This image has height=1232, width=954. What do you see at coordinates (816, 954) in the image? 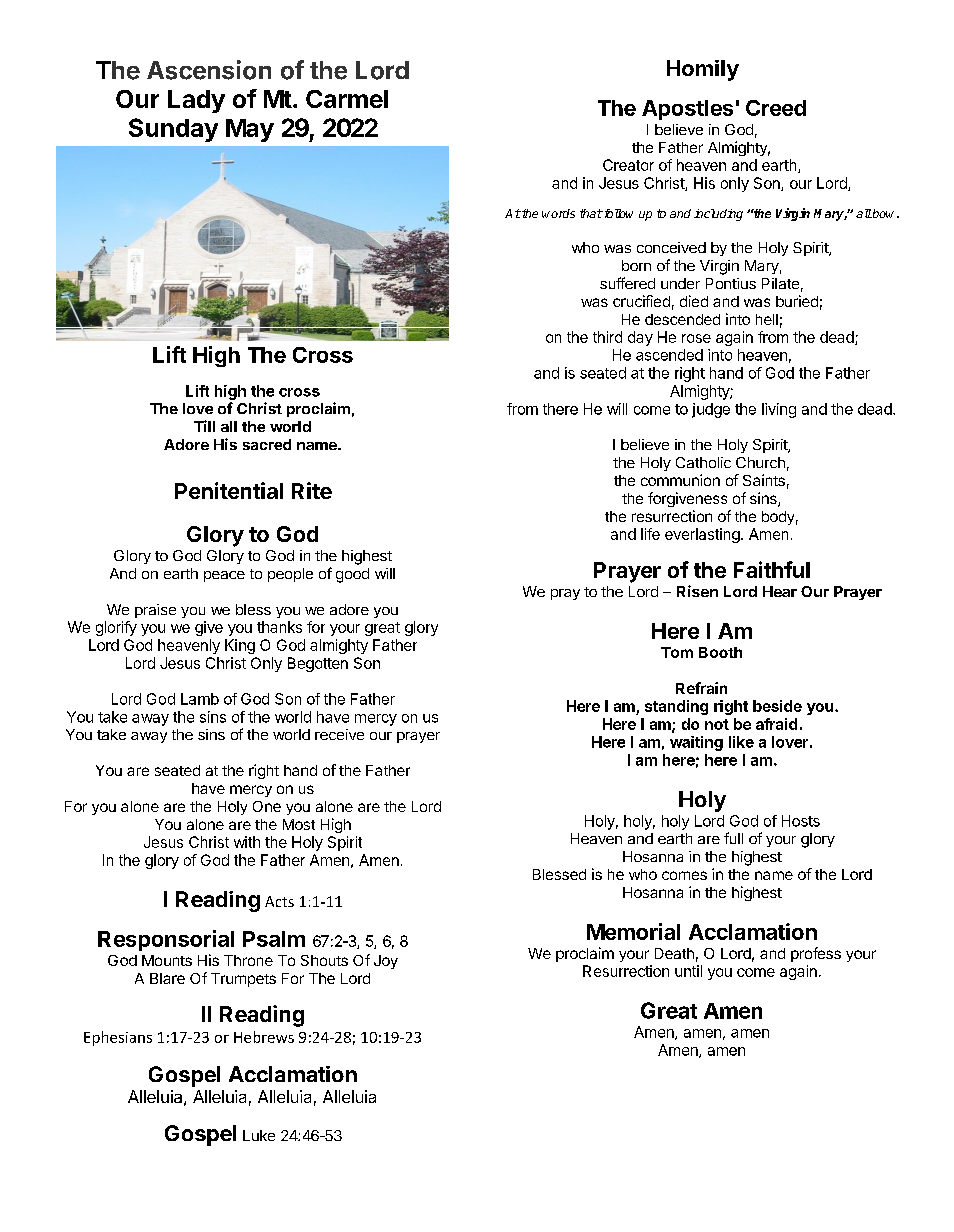
I see `profess` at bounding box center [816, 954].
